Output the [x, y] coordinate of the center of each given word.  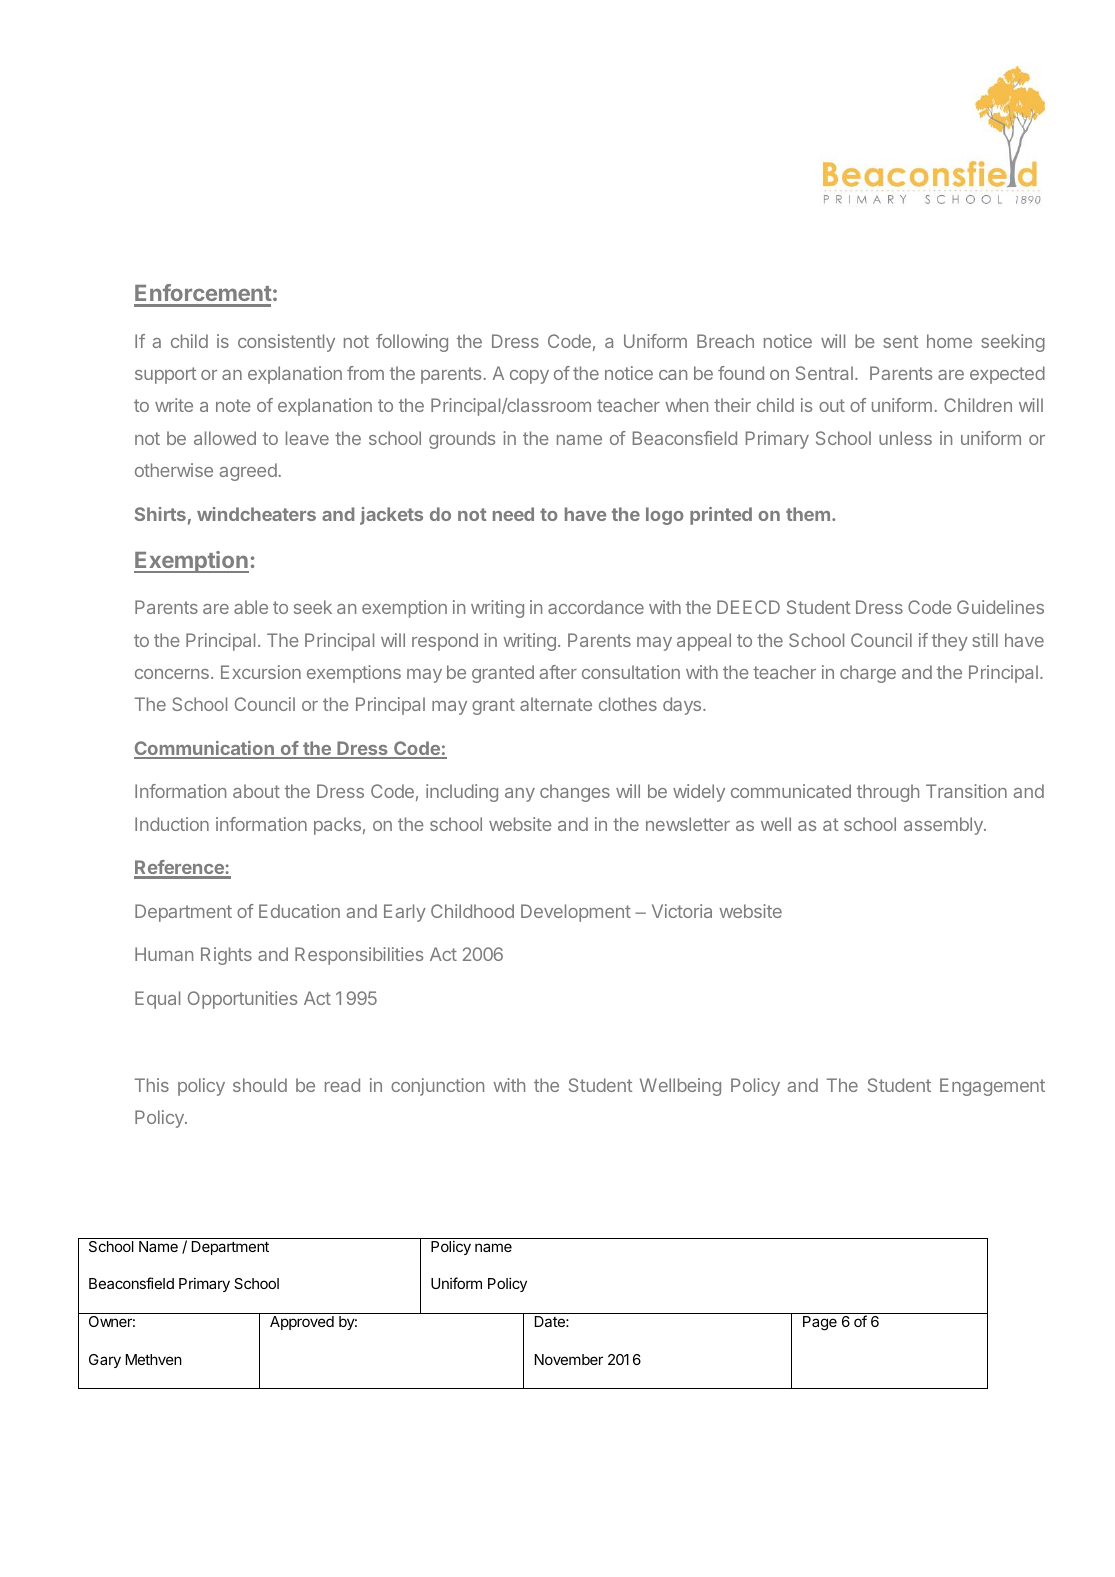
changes [575, 793]
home [949, 341]
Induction [172, 824]
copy [529, 377]
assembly [944, 826]
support [165, 375]
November [569, 1359]
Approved [302, 1323]
